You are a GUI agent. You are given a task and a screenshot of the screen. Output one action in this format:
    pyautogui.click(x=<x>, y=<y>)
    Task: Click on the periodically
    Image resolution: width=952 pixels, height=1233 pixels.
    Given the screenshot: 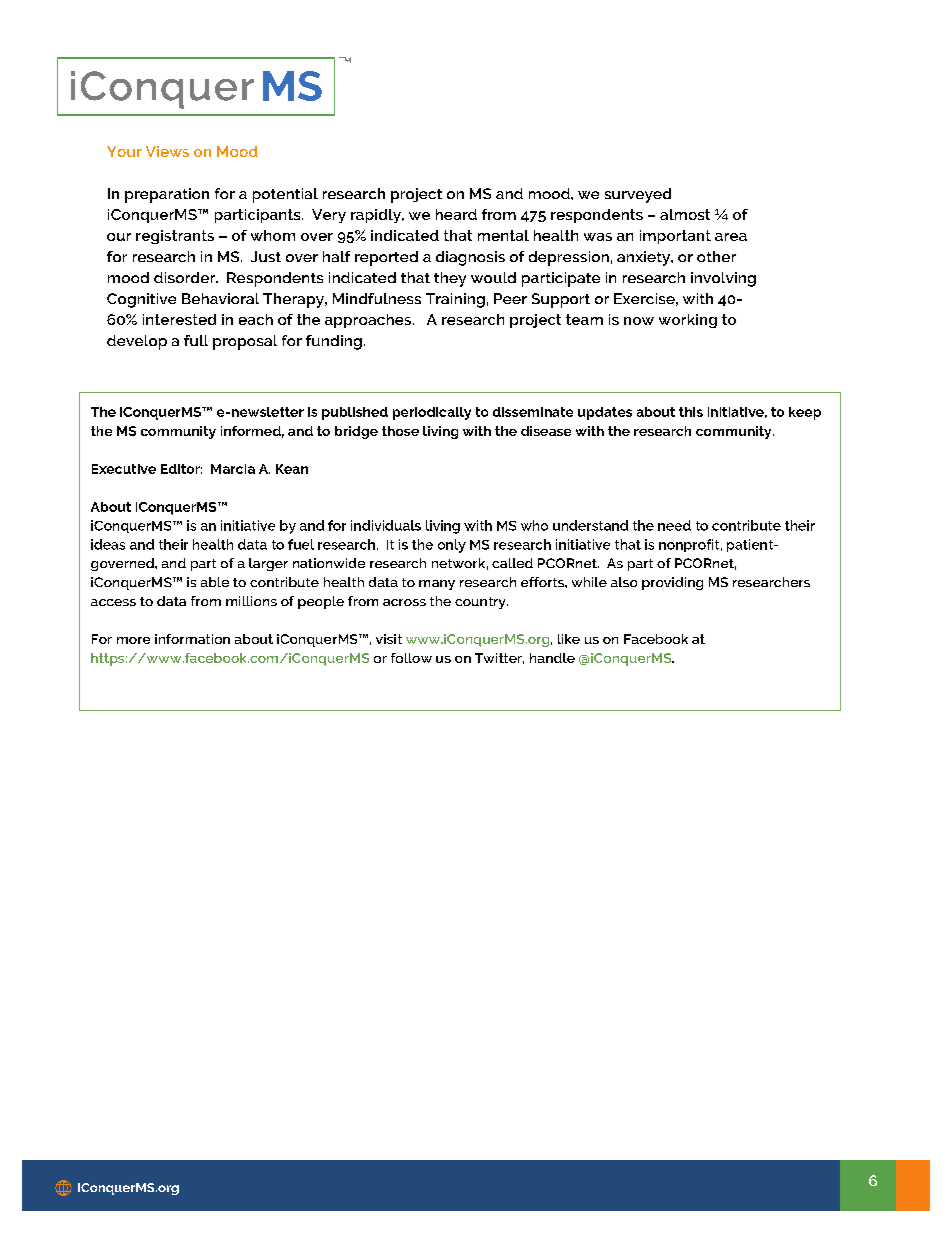 What is the action you would take?
    pyautogui.click(x=432, y=413)
